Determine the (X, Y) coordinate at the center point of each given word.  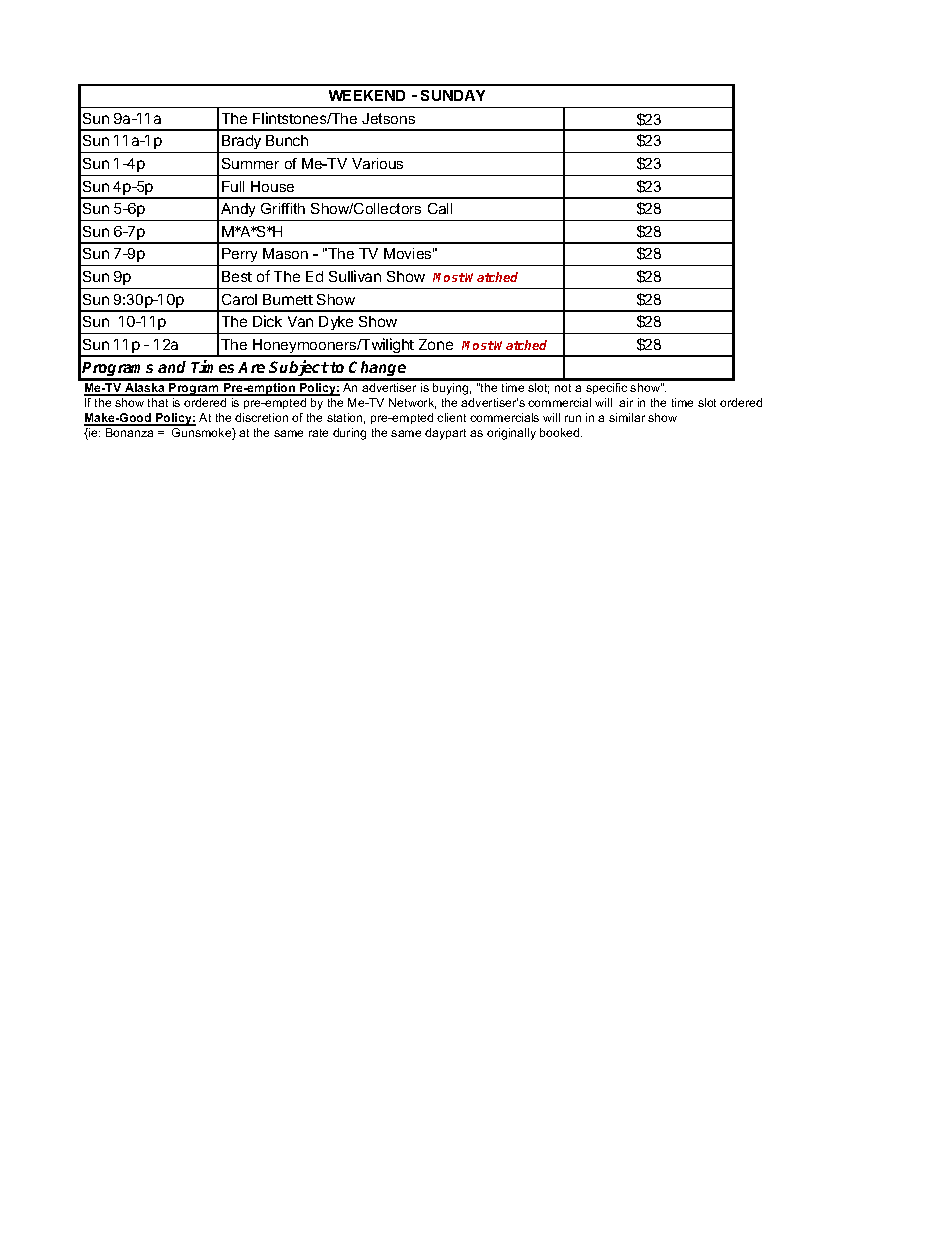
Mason (285, 253)
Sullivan (355, 276)
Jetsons (388, 118)
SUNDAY (453, 95)
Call (440, 208)
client (451, 417)
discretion (261, 417)
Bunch (287, 140)
